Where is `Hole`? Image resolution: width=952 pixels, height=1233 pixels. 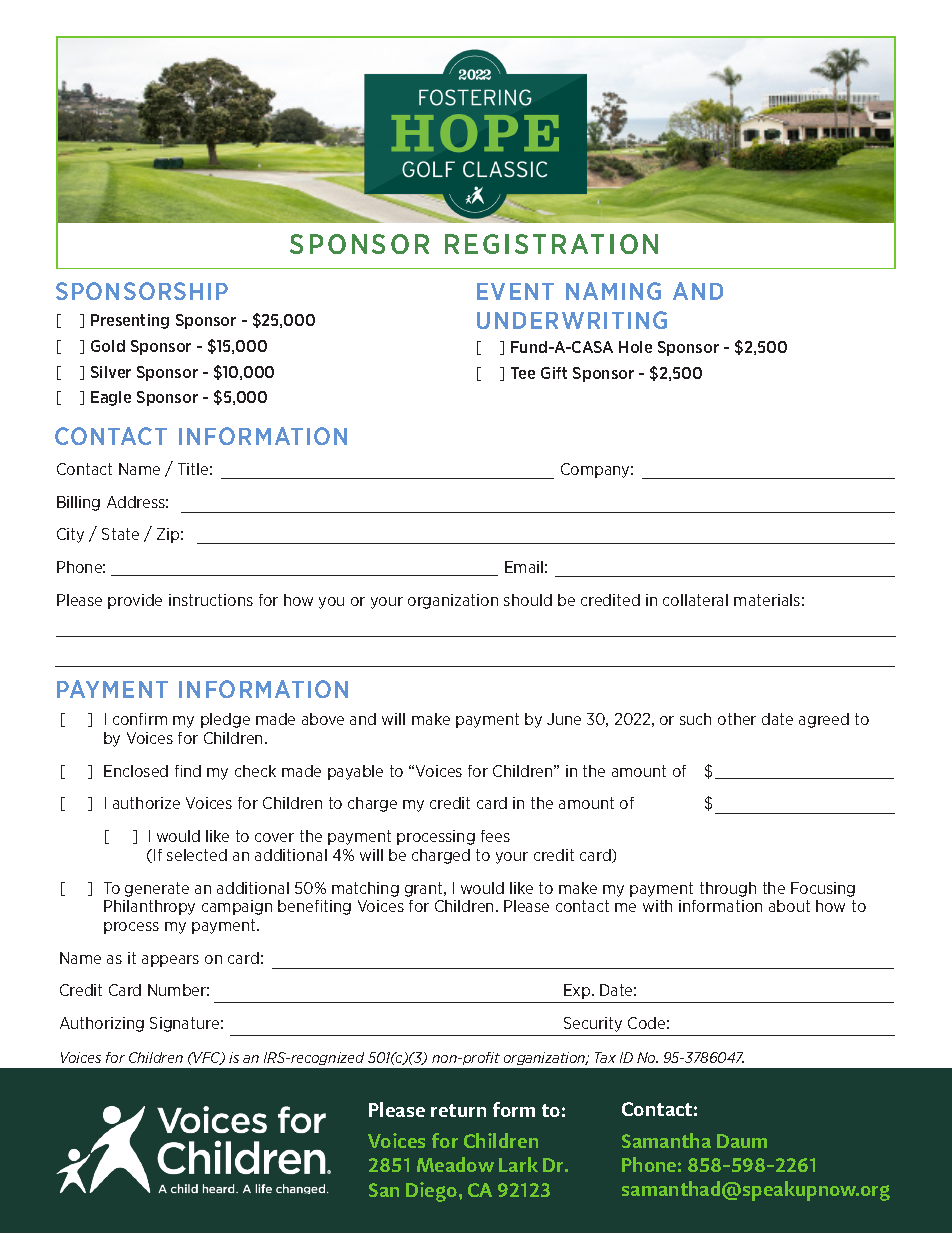
Hole is located at coordinates (635, 347).
